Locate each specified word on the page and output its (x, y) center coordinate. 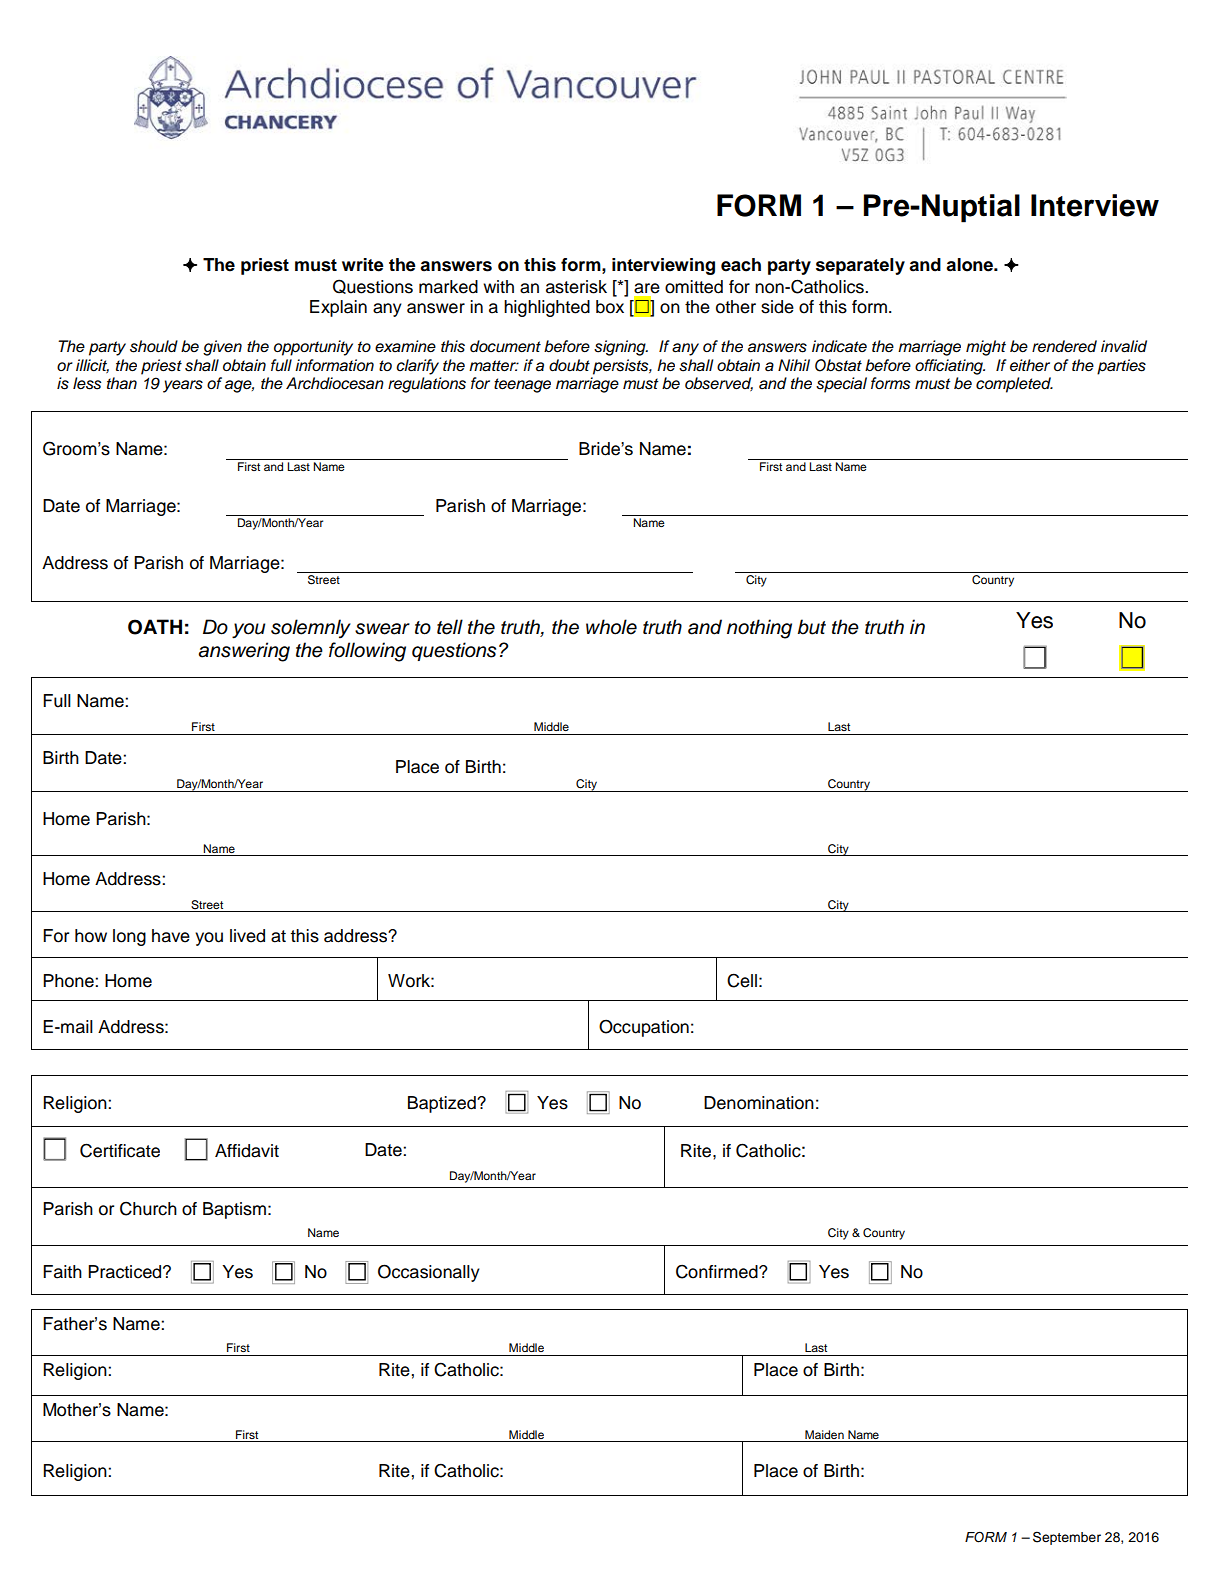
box (610, 307)
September (1067, 1538)
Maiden (824, 1434)
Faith (62, 1272)
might (986, 348)
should (154, 346)
